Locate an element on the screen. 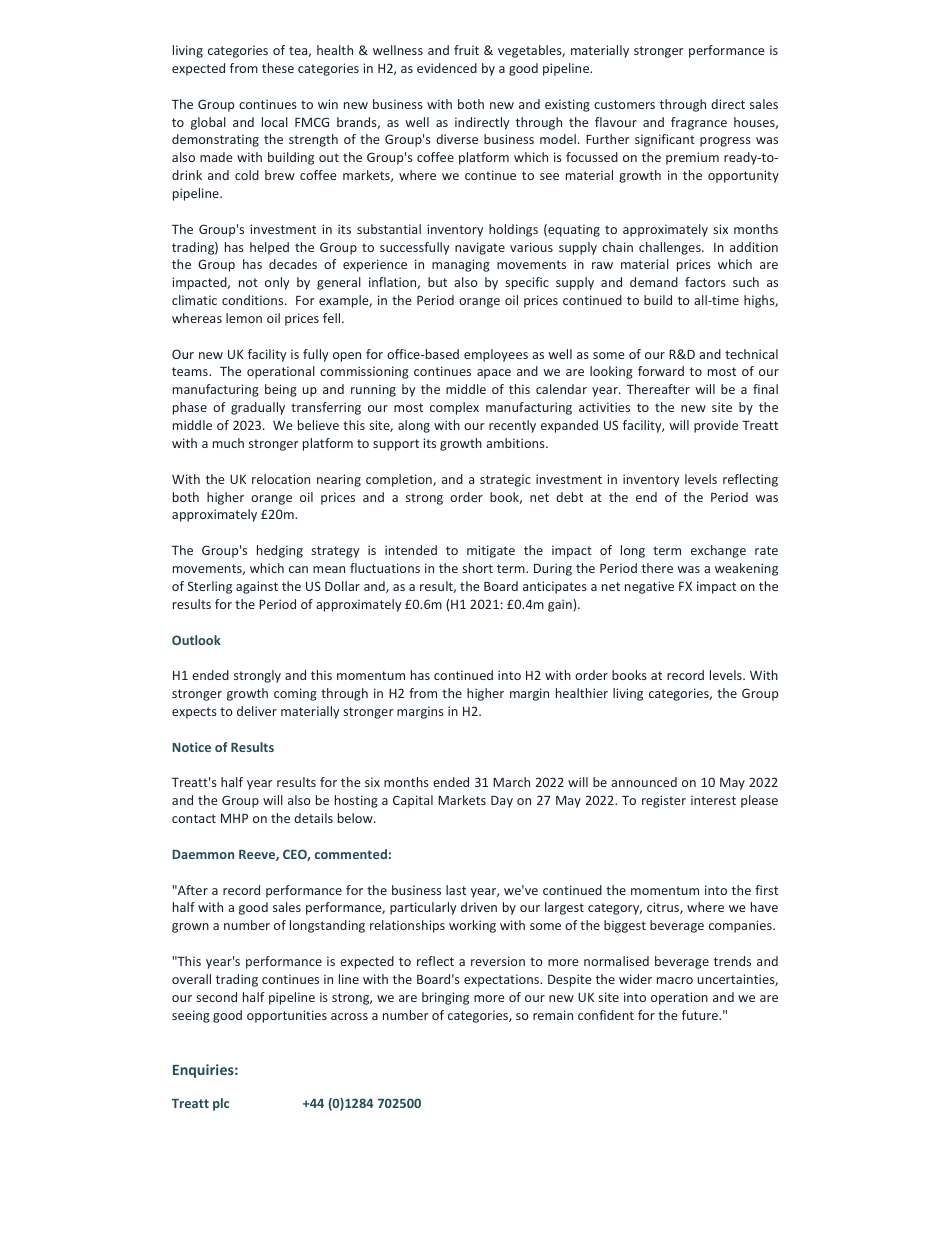  fragrance is located at coordinates (699, 123).
